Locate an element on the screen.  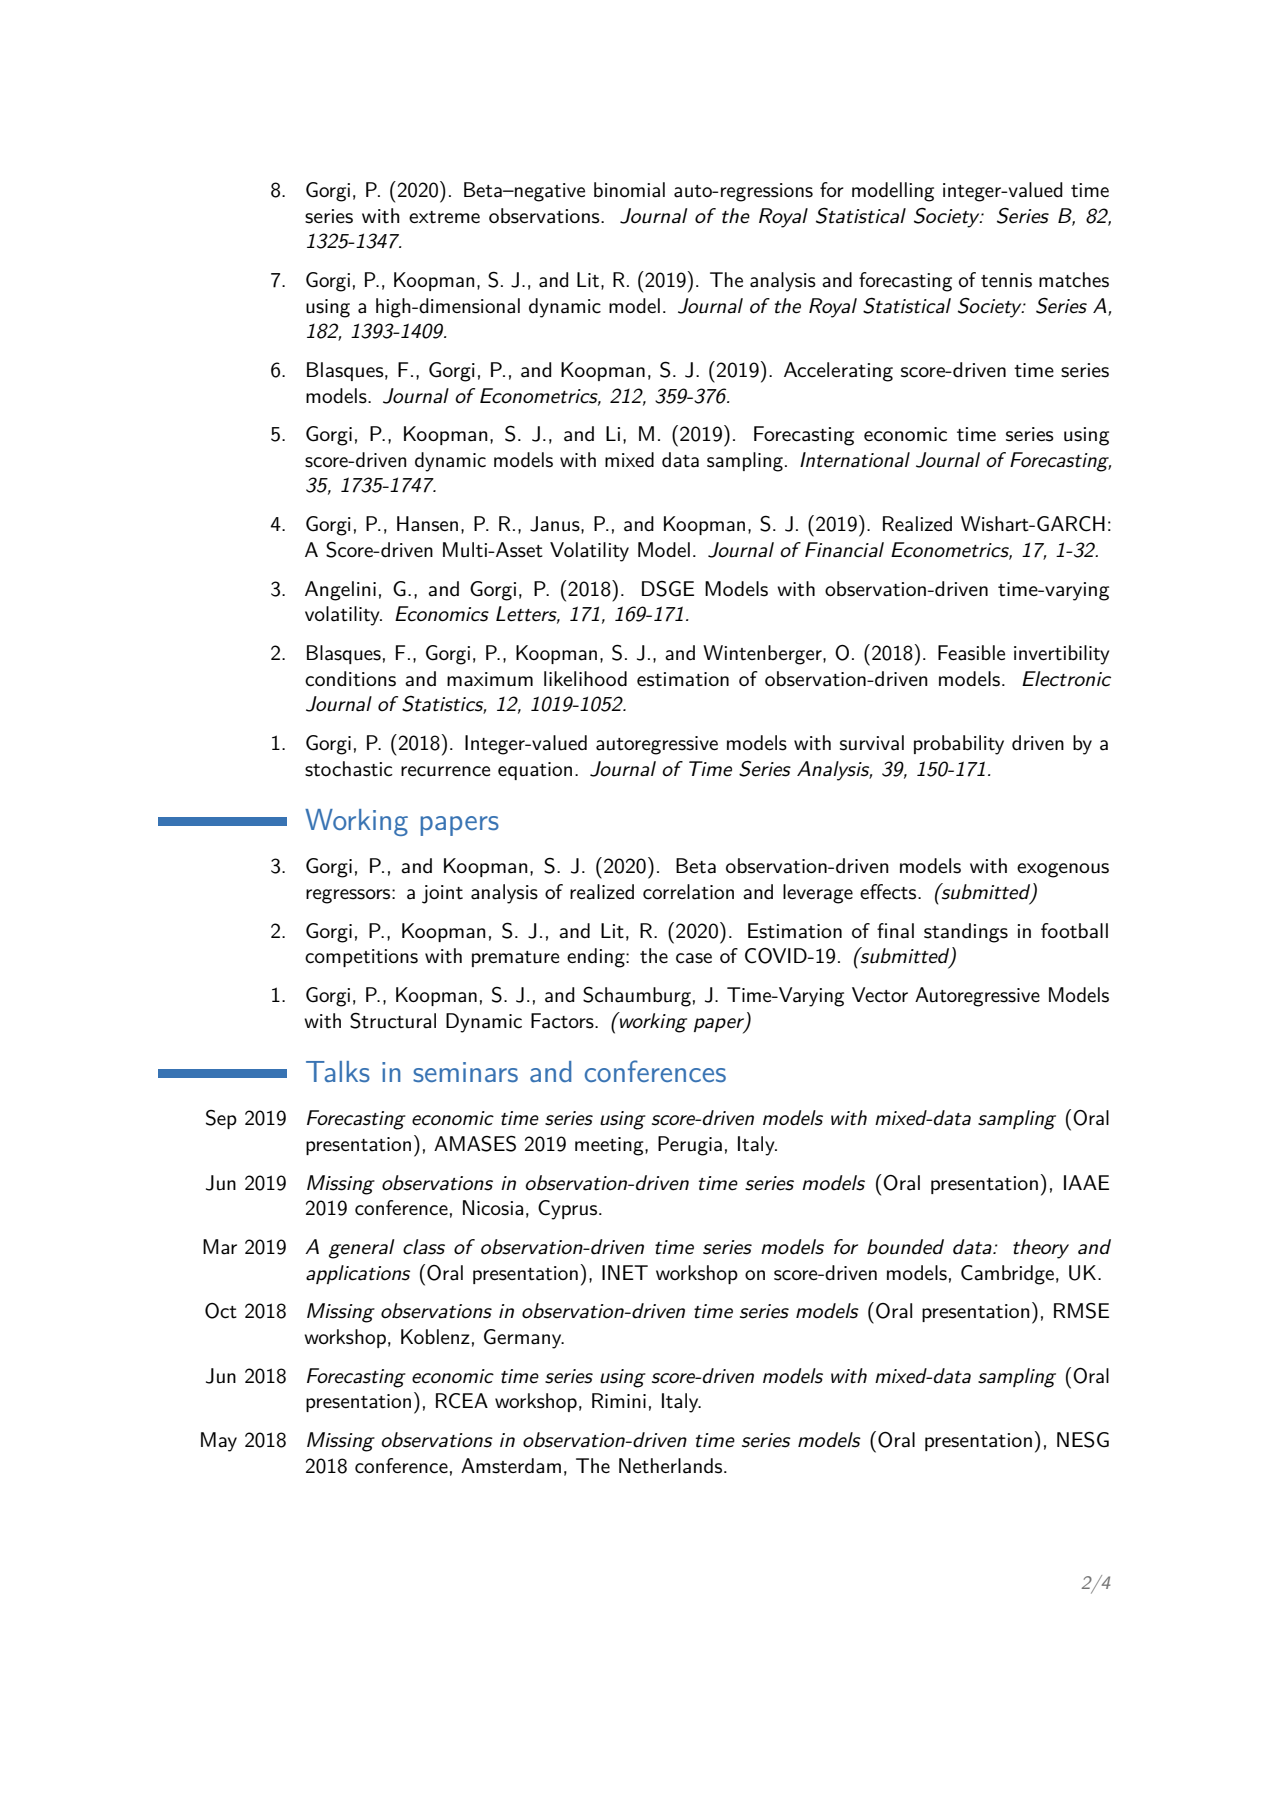
RMSE is located at coordinates (1081, 1310).
